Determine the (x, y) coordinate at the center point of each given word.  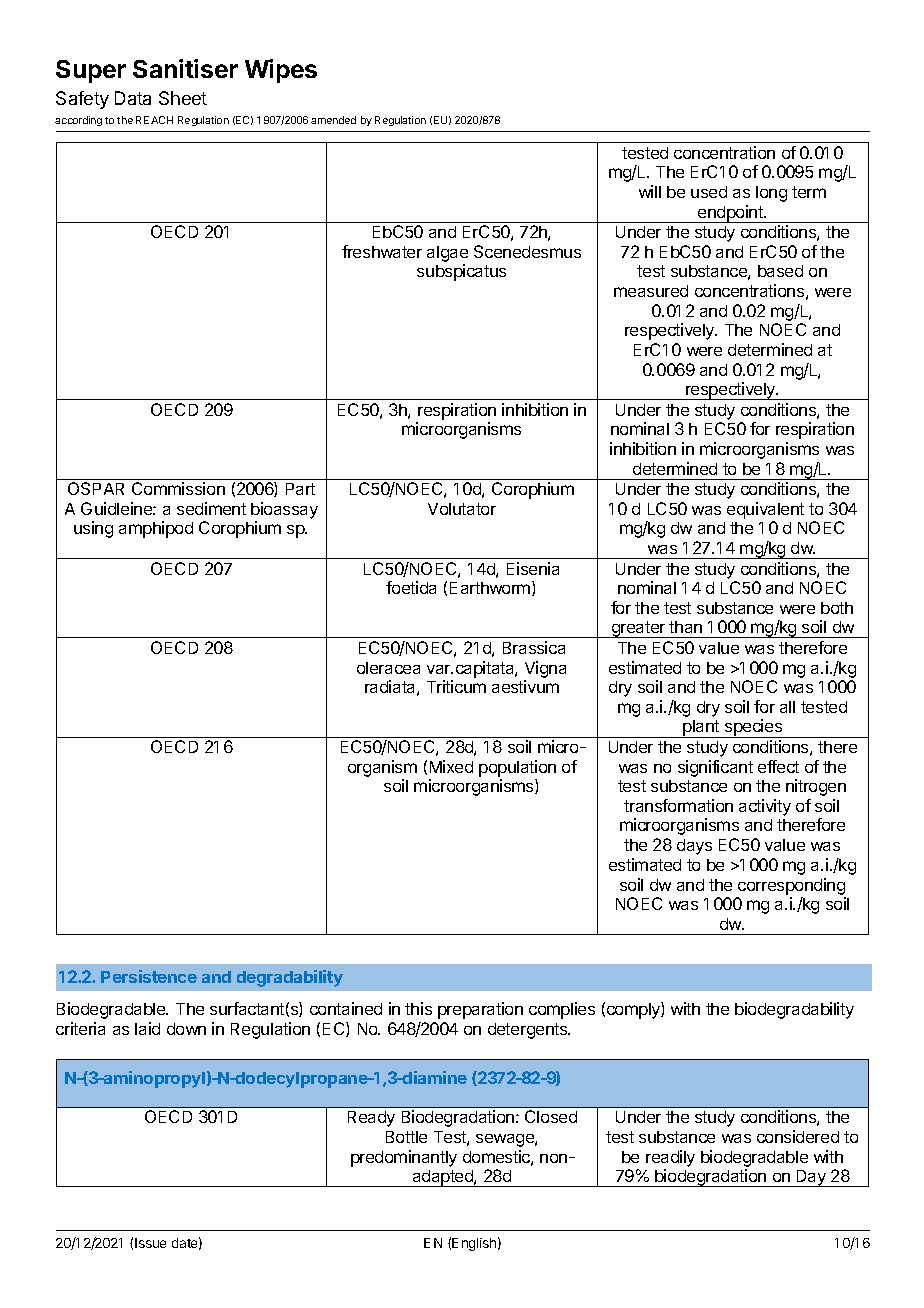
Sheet (183, 98)
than (685, 627)
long (771, 194)
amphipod (156, 529)
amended (333, 120)
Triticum (456, 686)
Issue (150, 1243)
